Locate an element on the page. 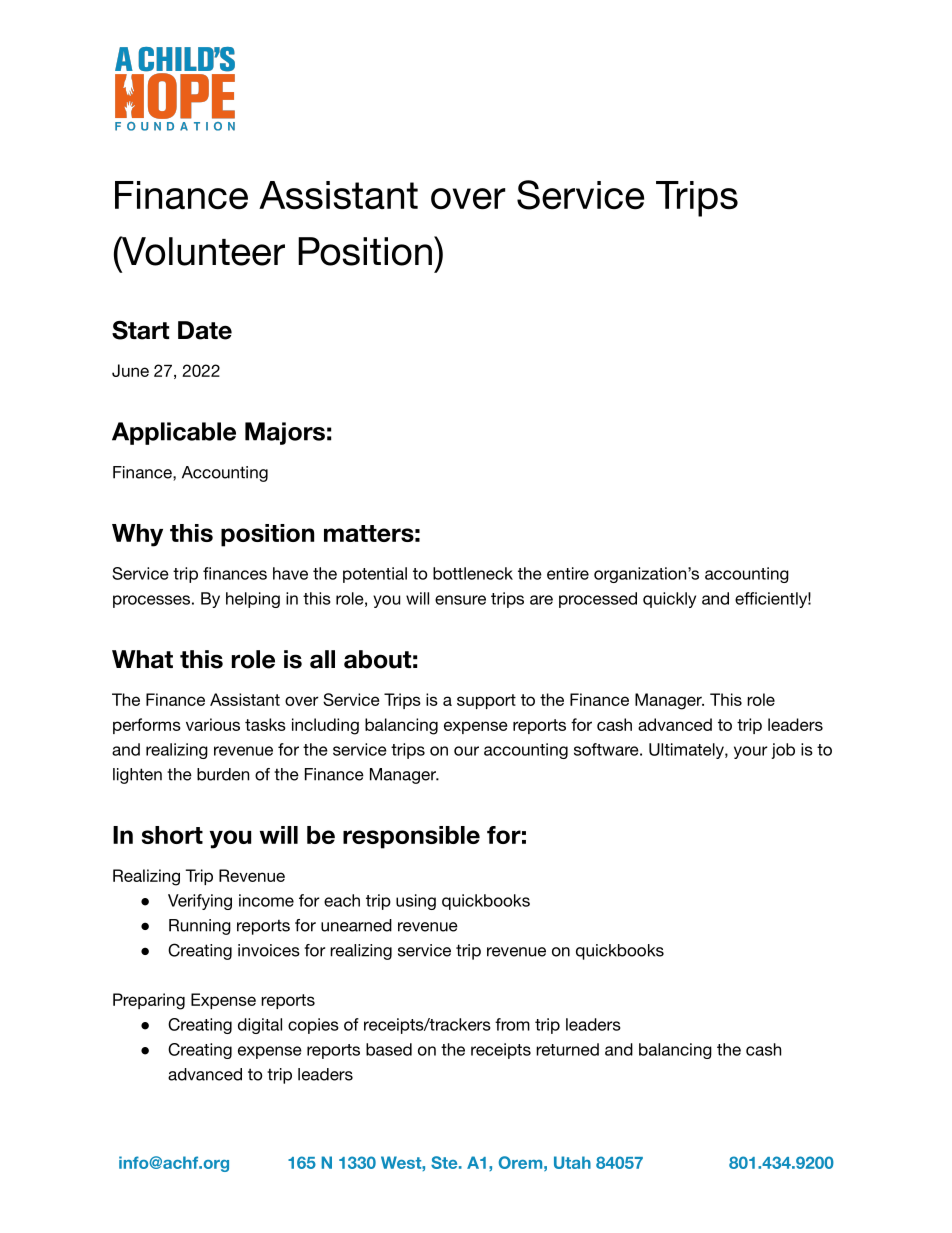 The width and height of the document is (952, 1233). entire is located at coordinates (568, 573).
